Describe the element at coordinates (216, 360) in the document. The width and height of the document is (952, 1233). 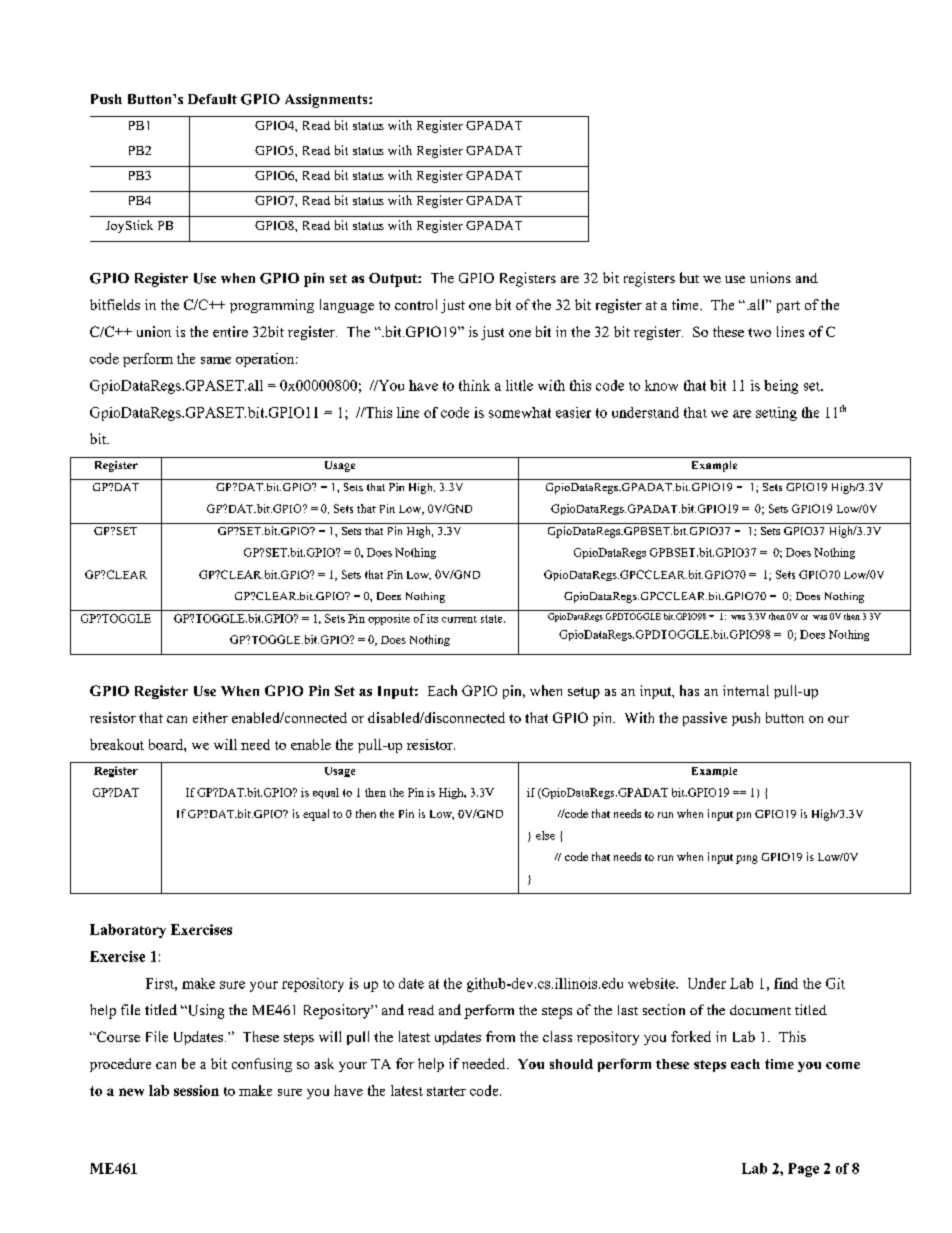
I see `same` at that location.
